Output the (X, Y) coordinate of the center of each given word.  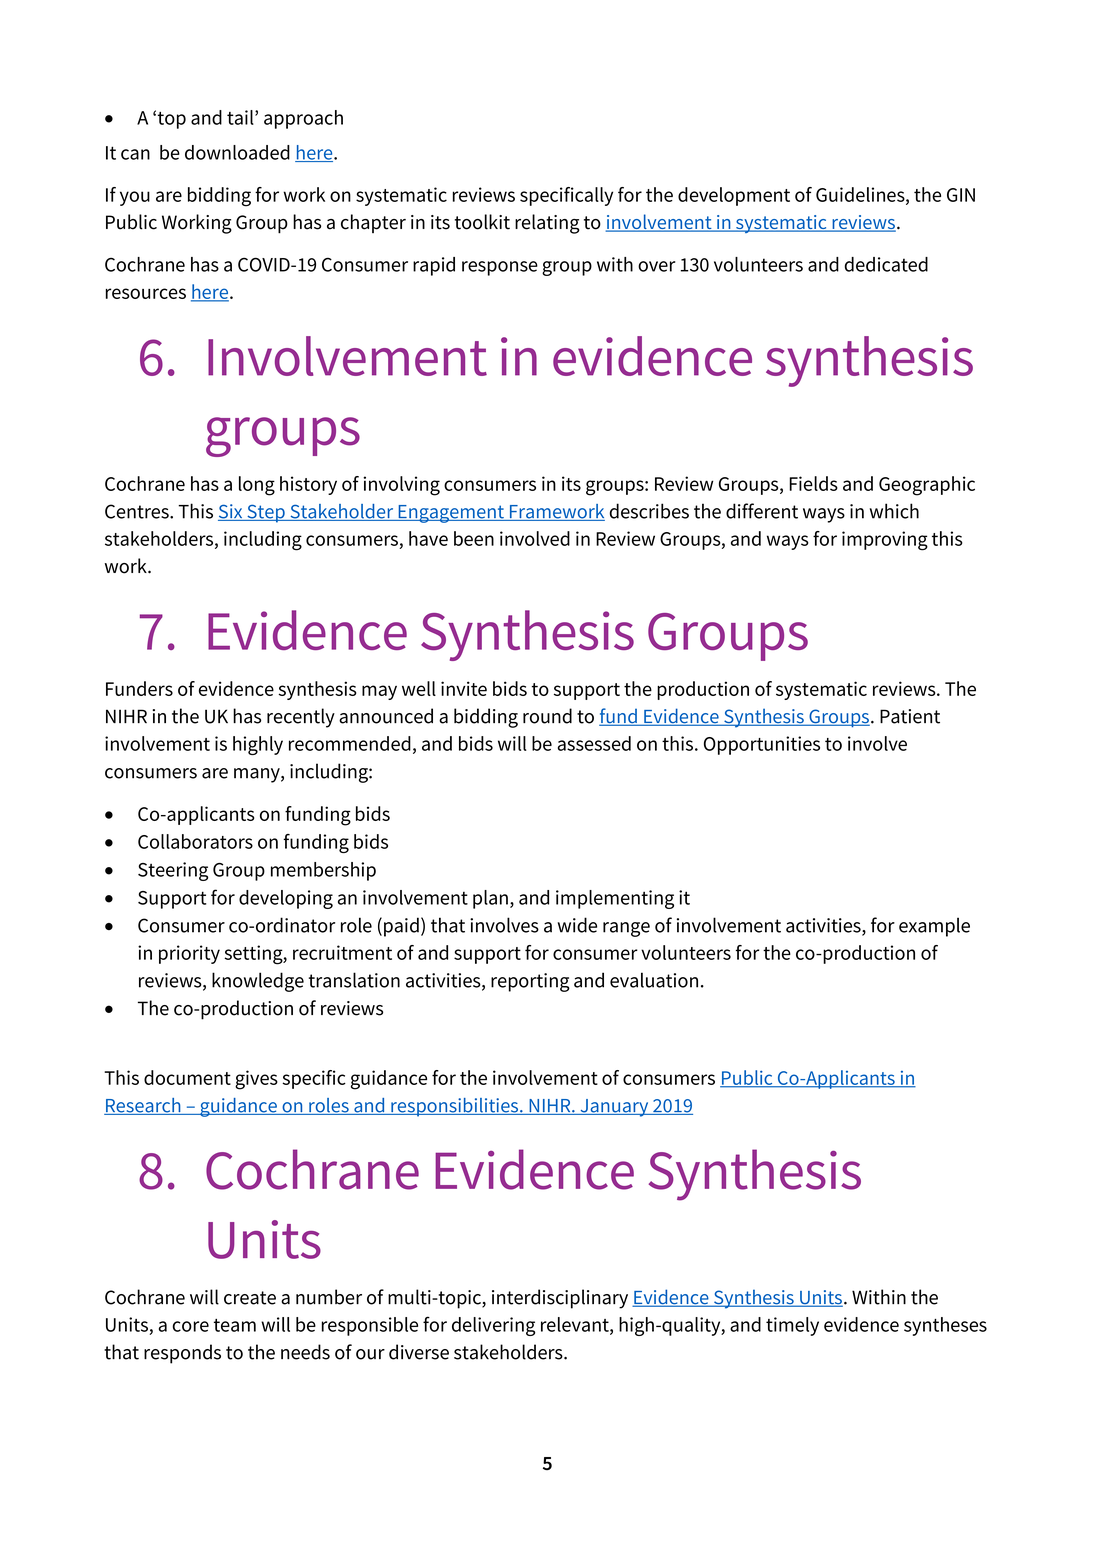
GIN (961, 195)
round (547, 716)
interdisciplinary (560, 1299)
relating (547, 224)
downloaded (237, 152)
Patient (910, 716)
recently (301, 718)
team (235, 1325)
